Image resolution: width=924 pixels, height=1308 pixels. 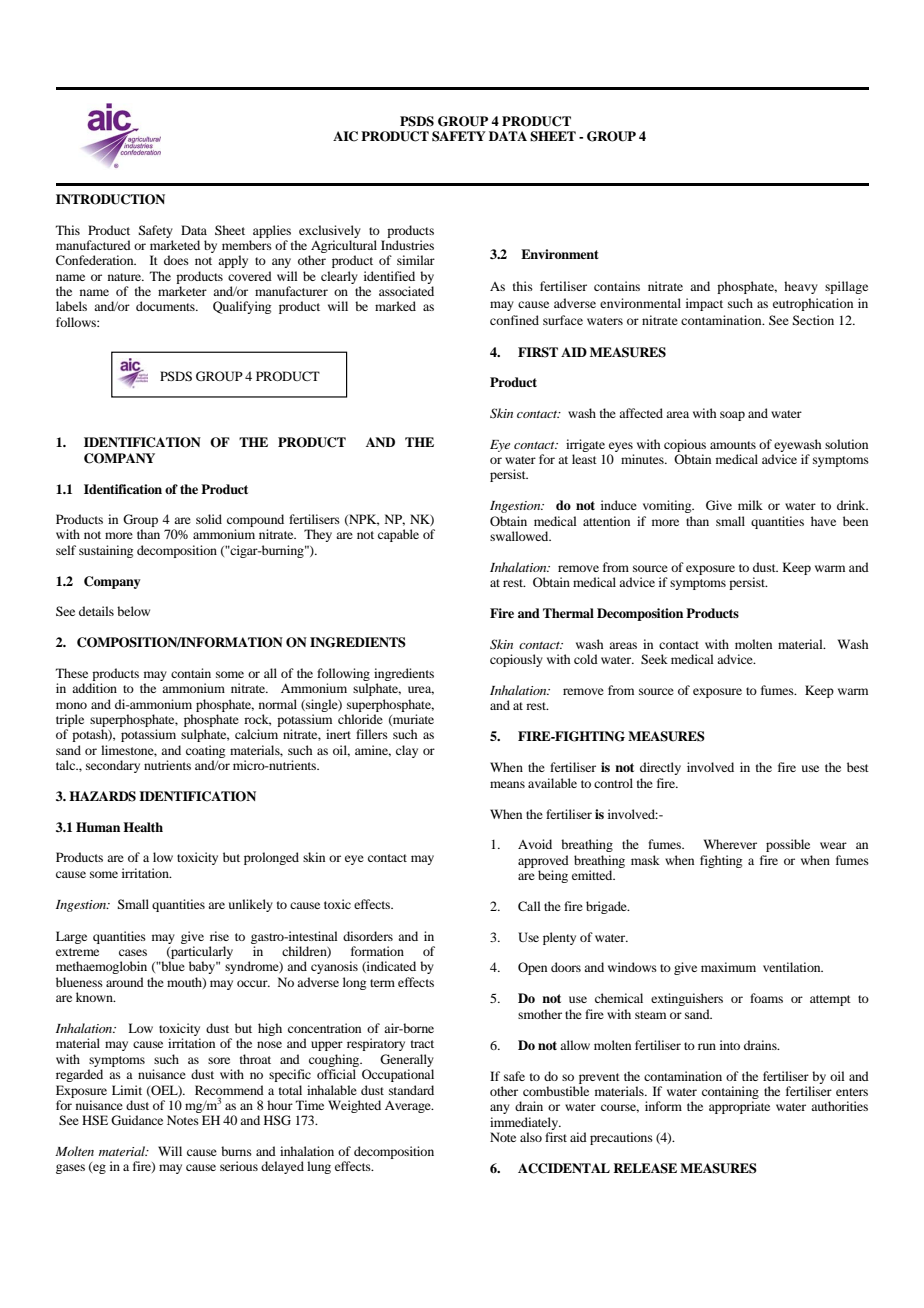 I want to click on Seek, so click(x=654, y=659).
